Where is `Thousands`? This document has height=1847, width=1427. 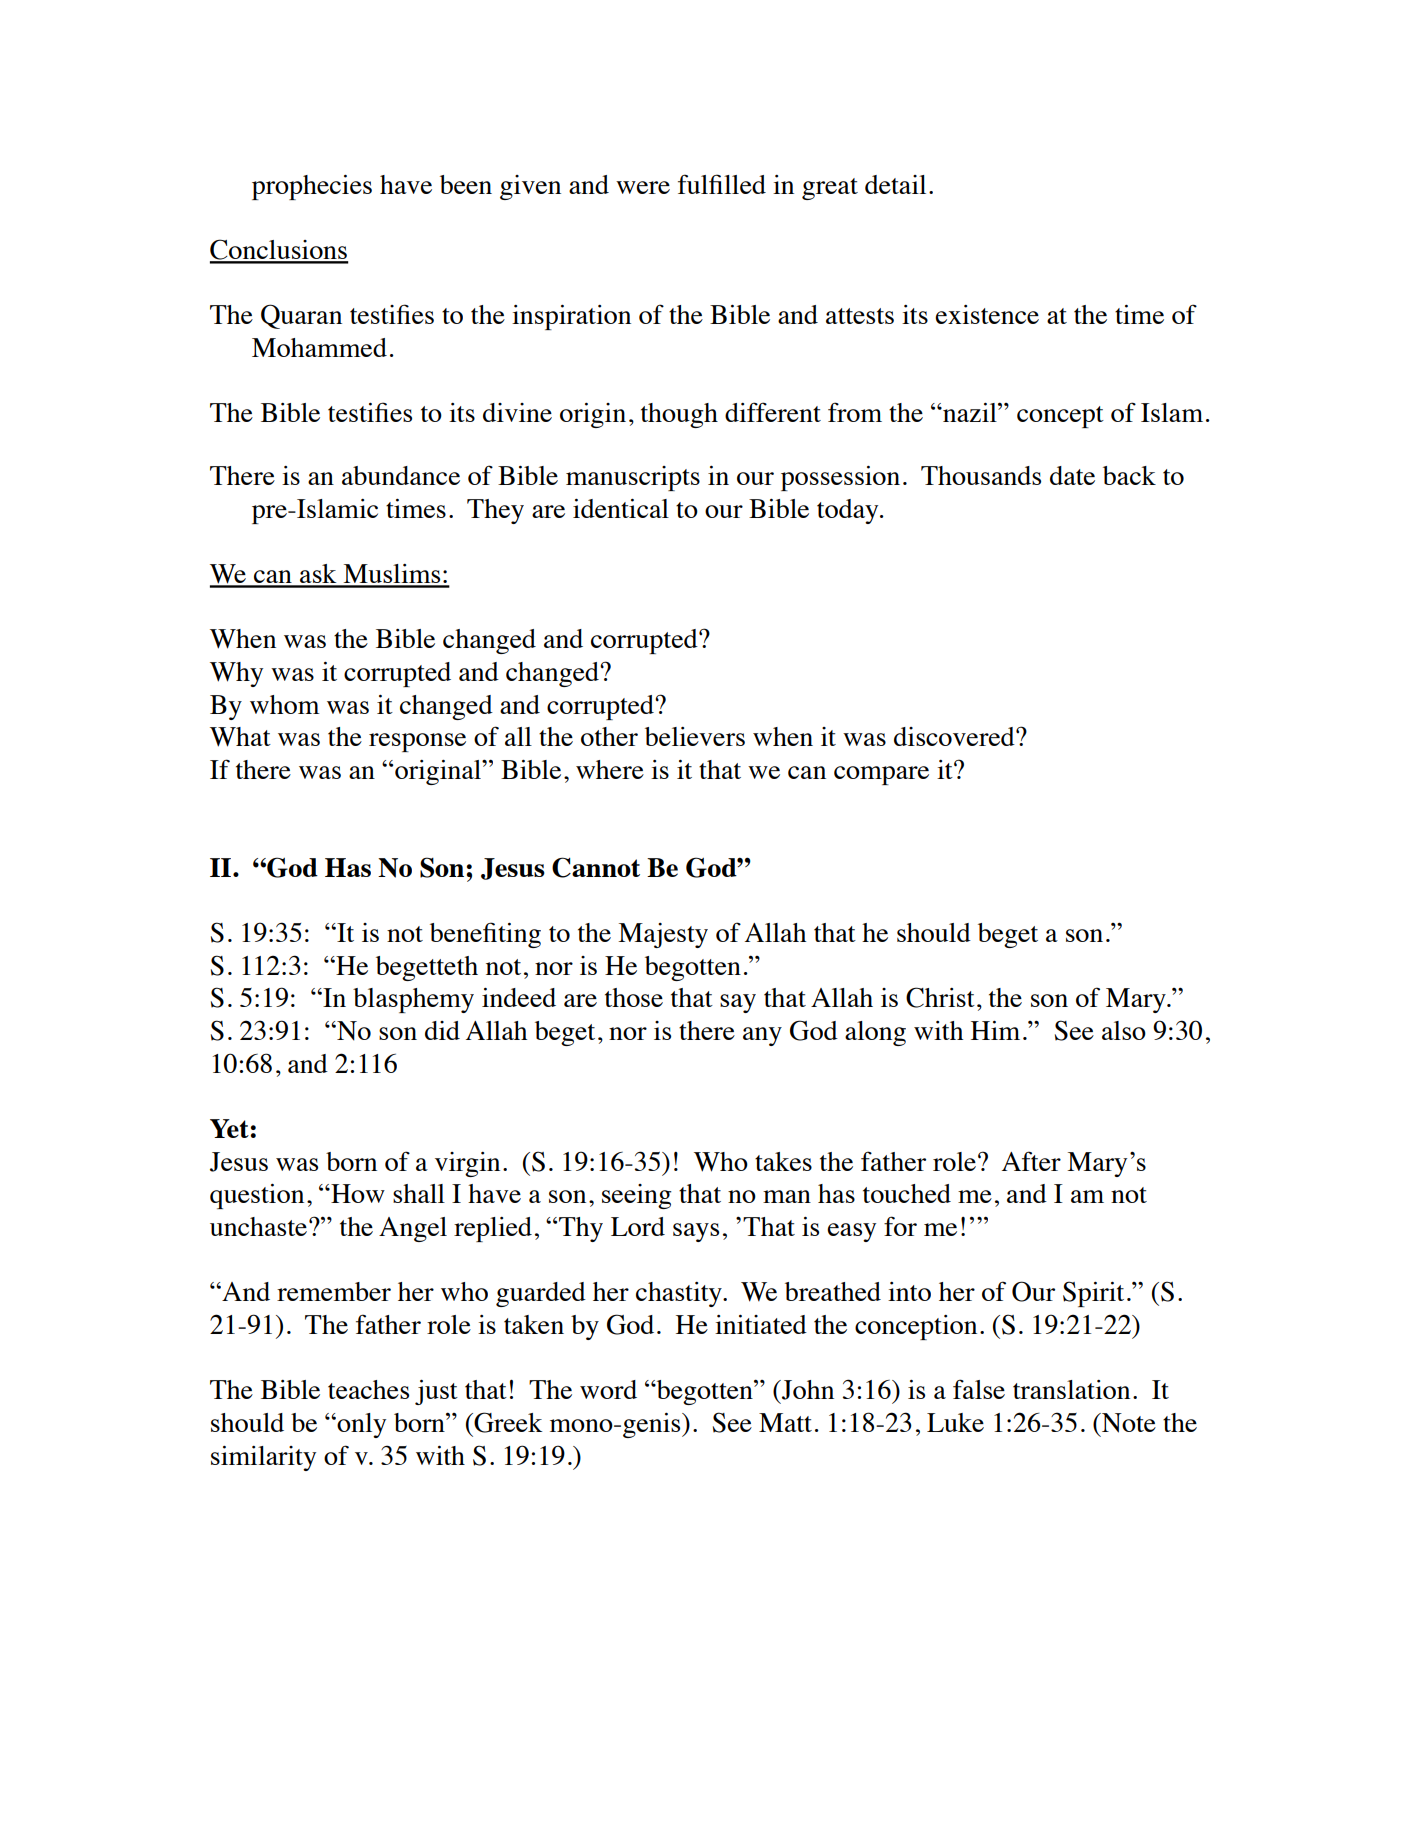
Thousands is located at coordinates (981, 475).
